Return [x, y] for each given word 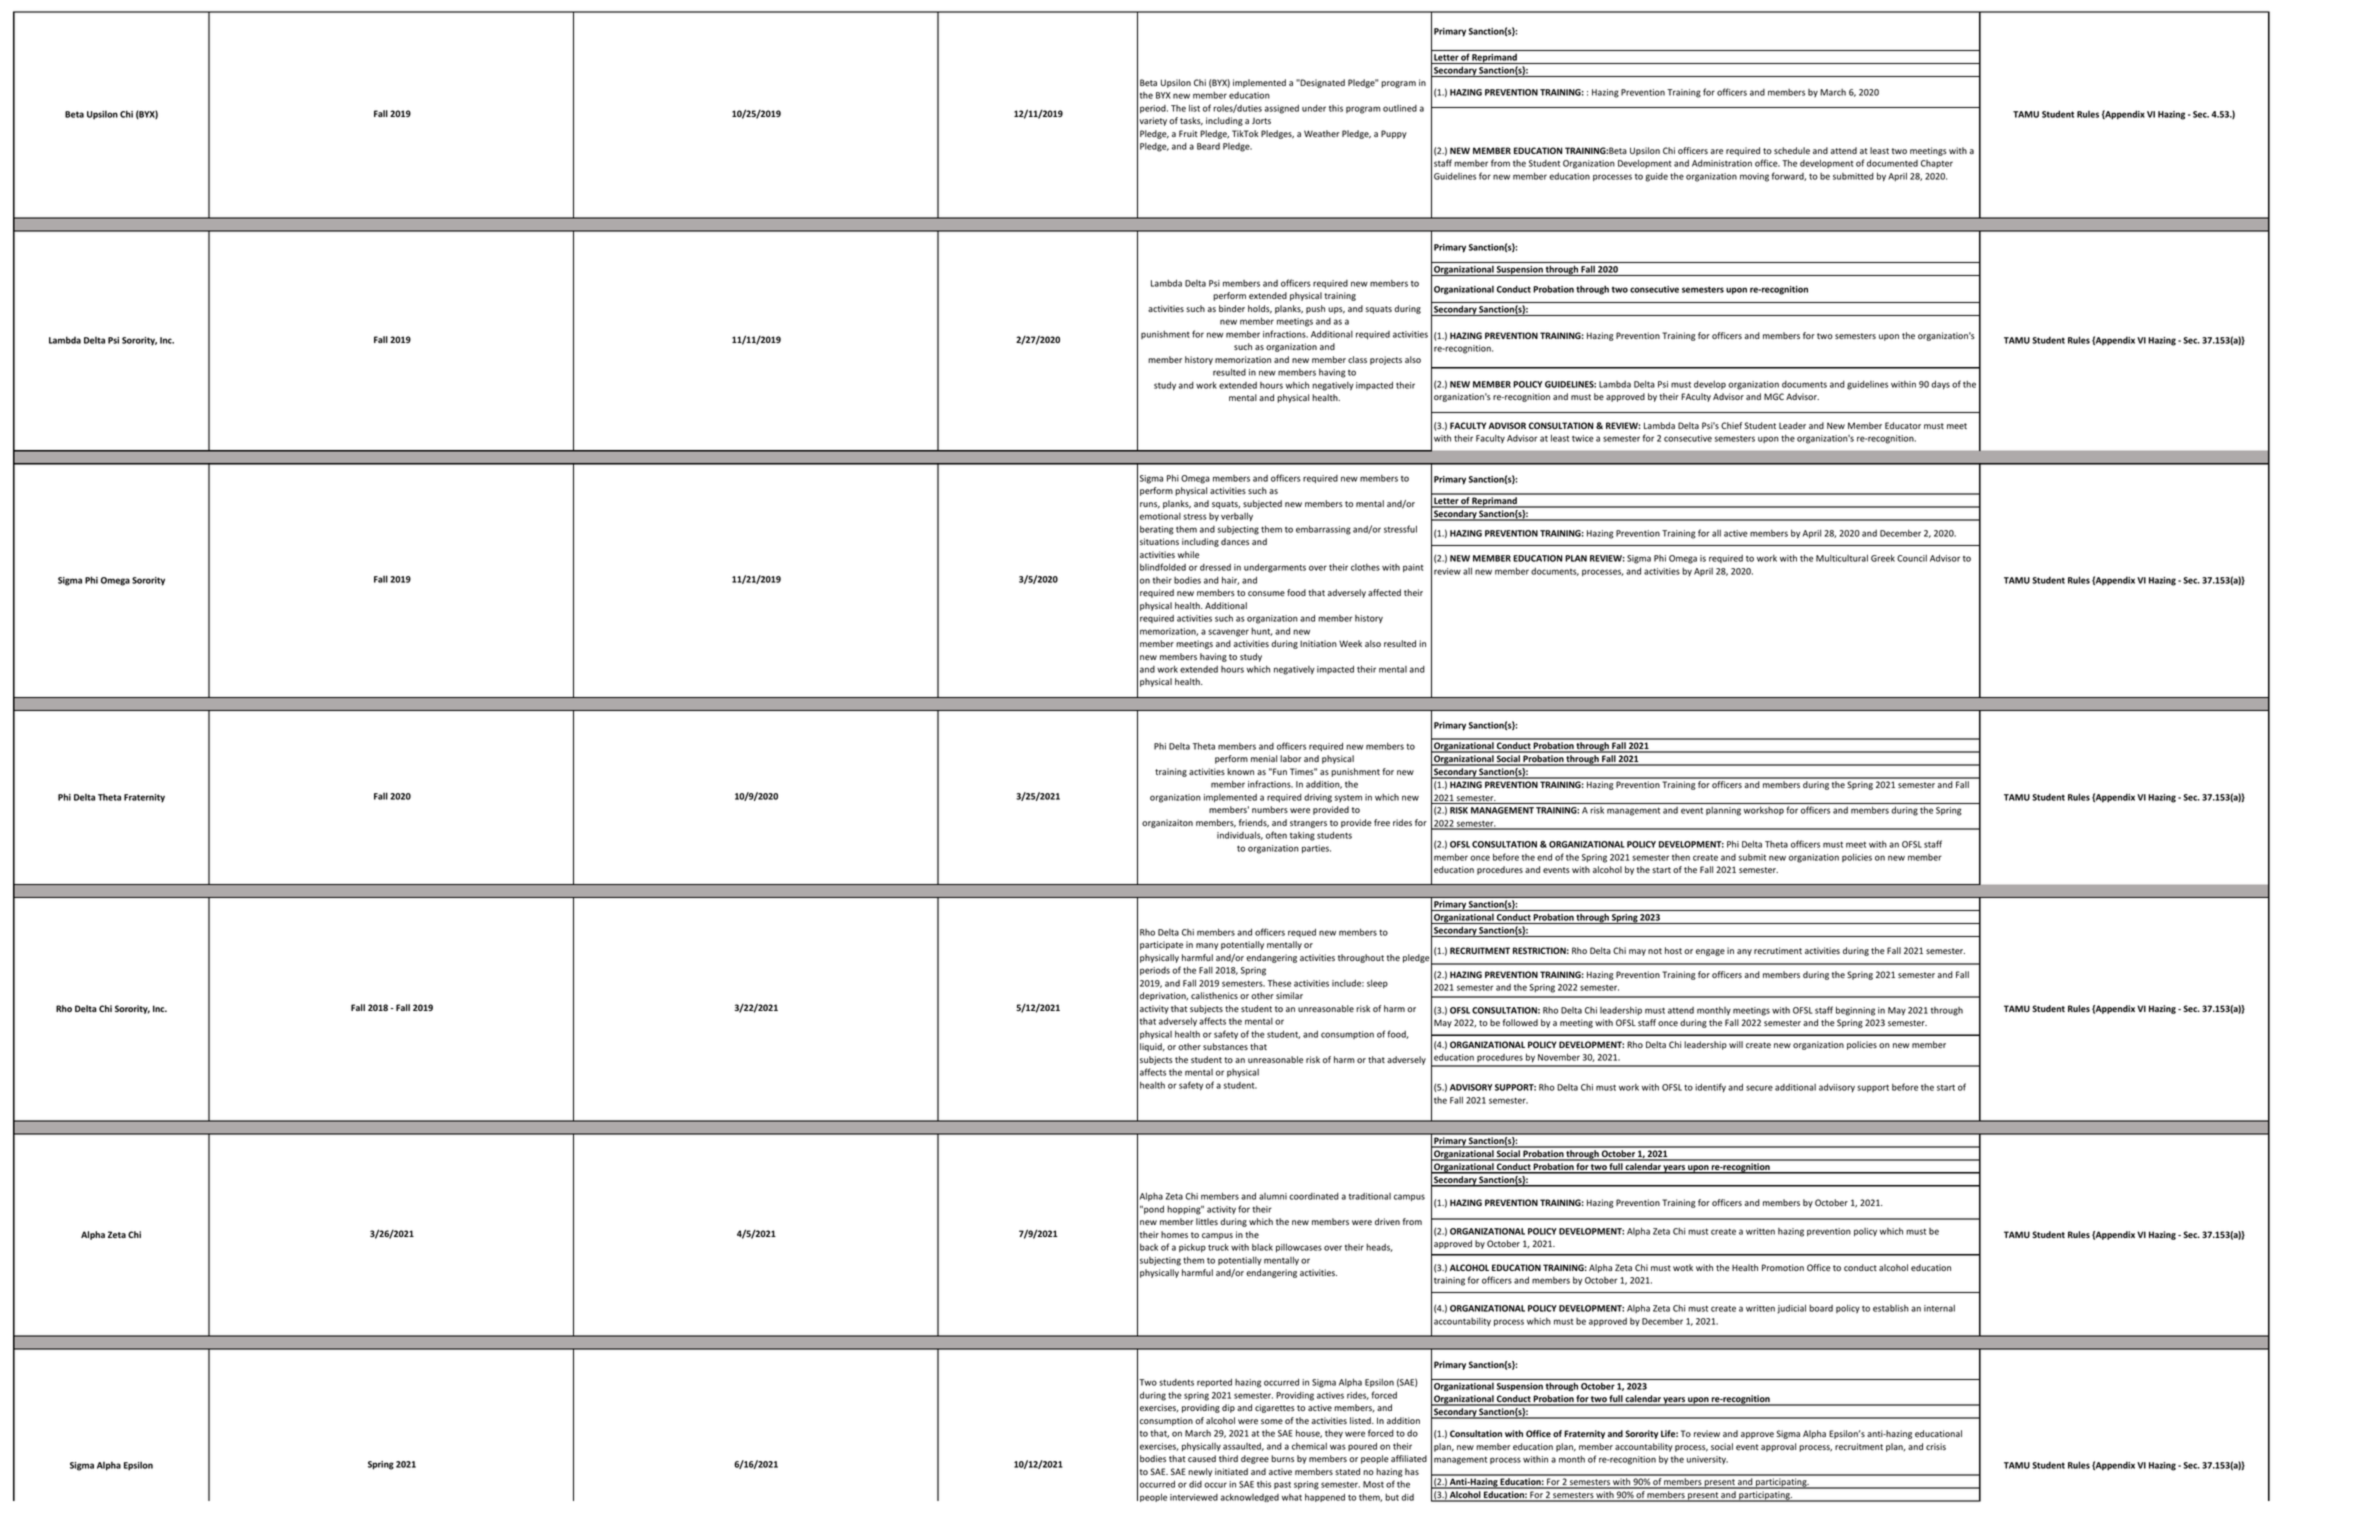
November [1559, 1057]
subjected [1262, 504]
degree [1255, 1459]
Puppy [1394, 134]
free [1382, 822]
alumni [1273, 1196]
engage [1710, 952]
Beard [1208, 146]
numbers [1270, 809]
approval [1778, 1447]
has [1412, 1471]
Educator [1903, 425]
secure [1759, 1088]
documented [1892, 163]
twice [1583, 438]
